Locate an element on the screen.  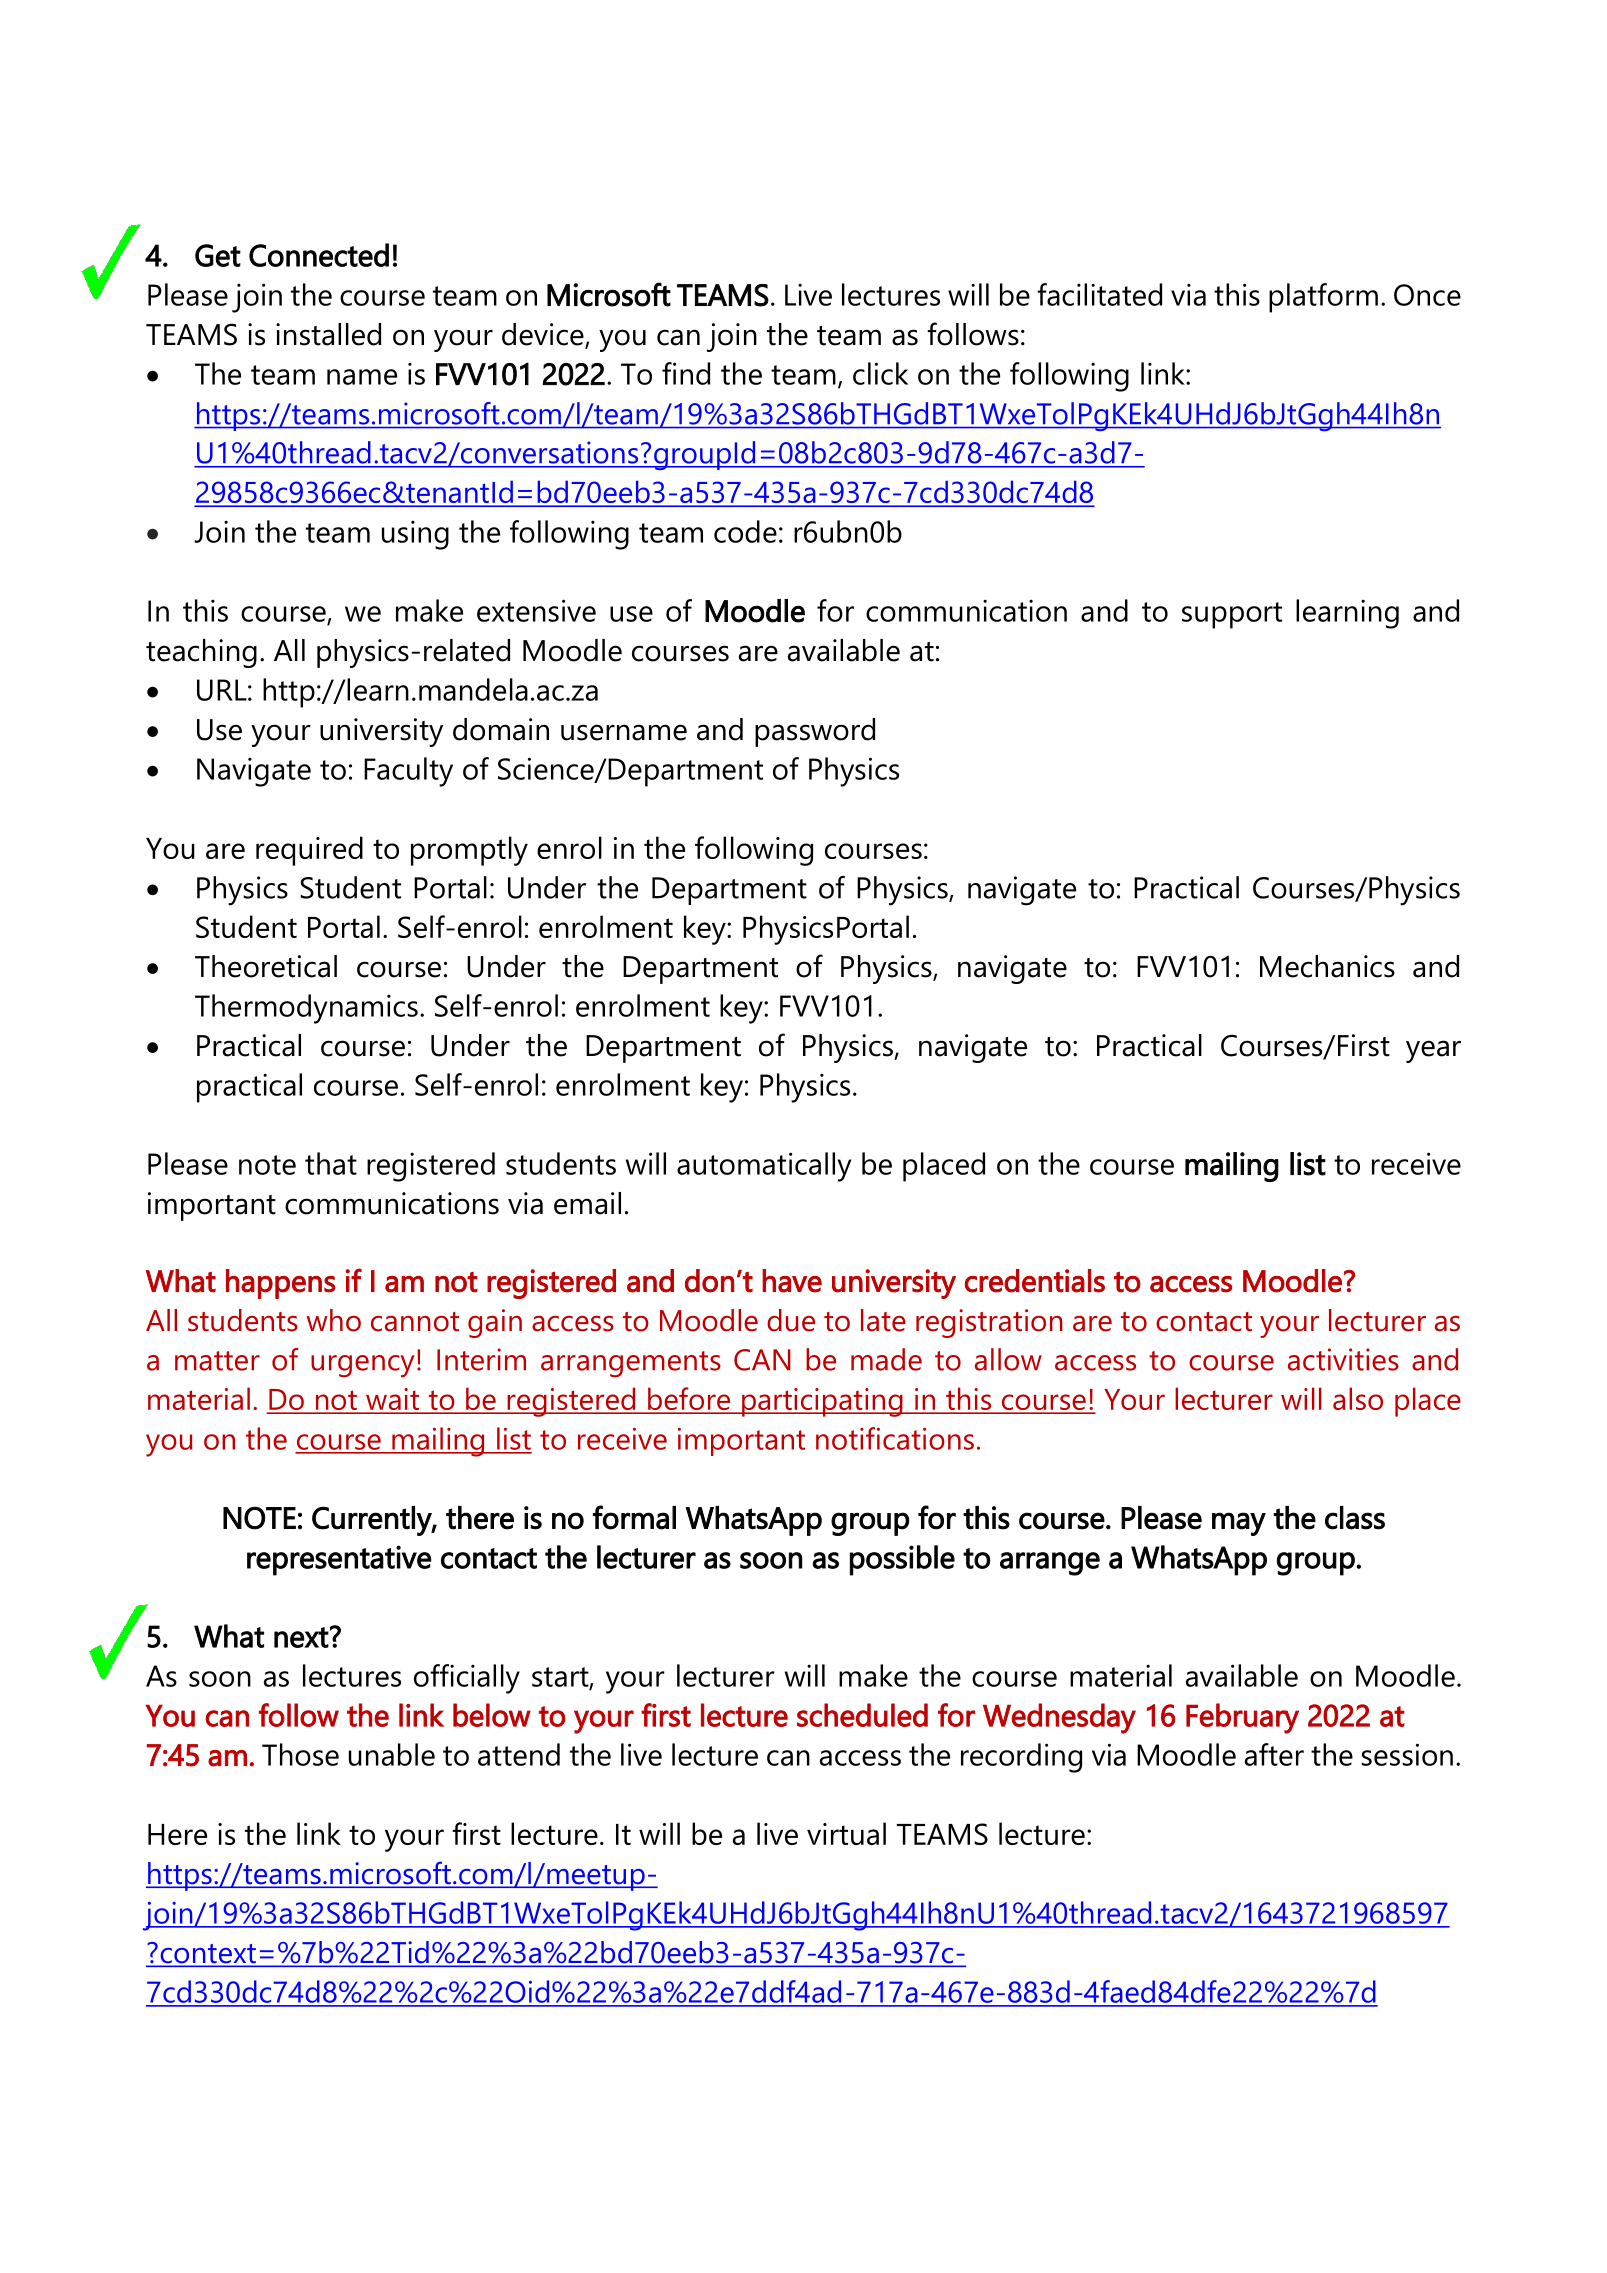
Mechanics is located at coordinates (1327, 966).
